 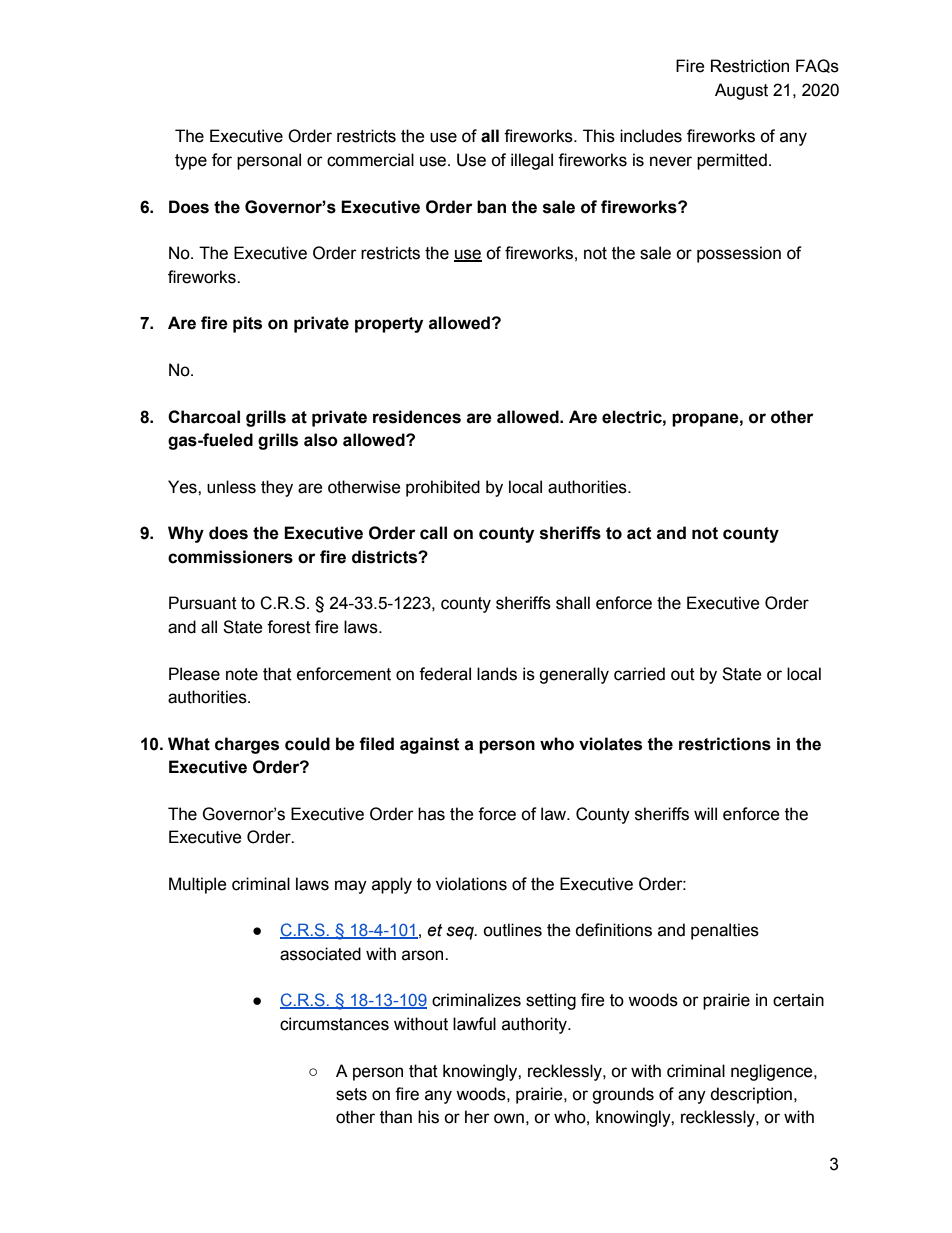 I want to click on sets, so click(x=351, y=1094).
